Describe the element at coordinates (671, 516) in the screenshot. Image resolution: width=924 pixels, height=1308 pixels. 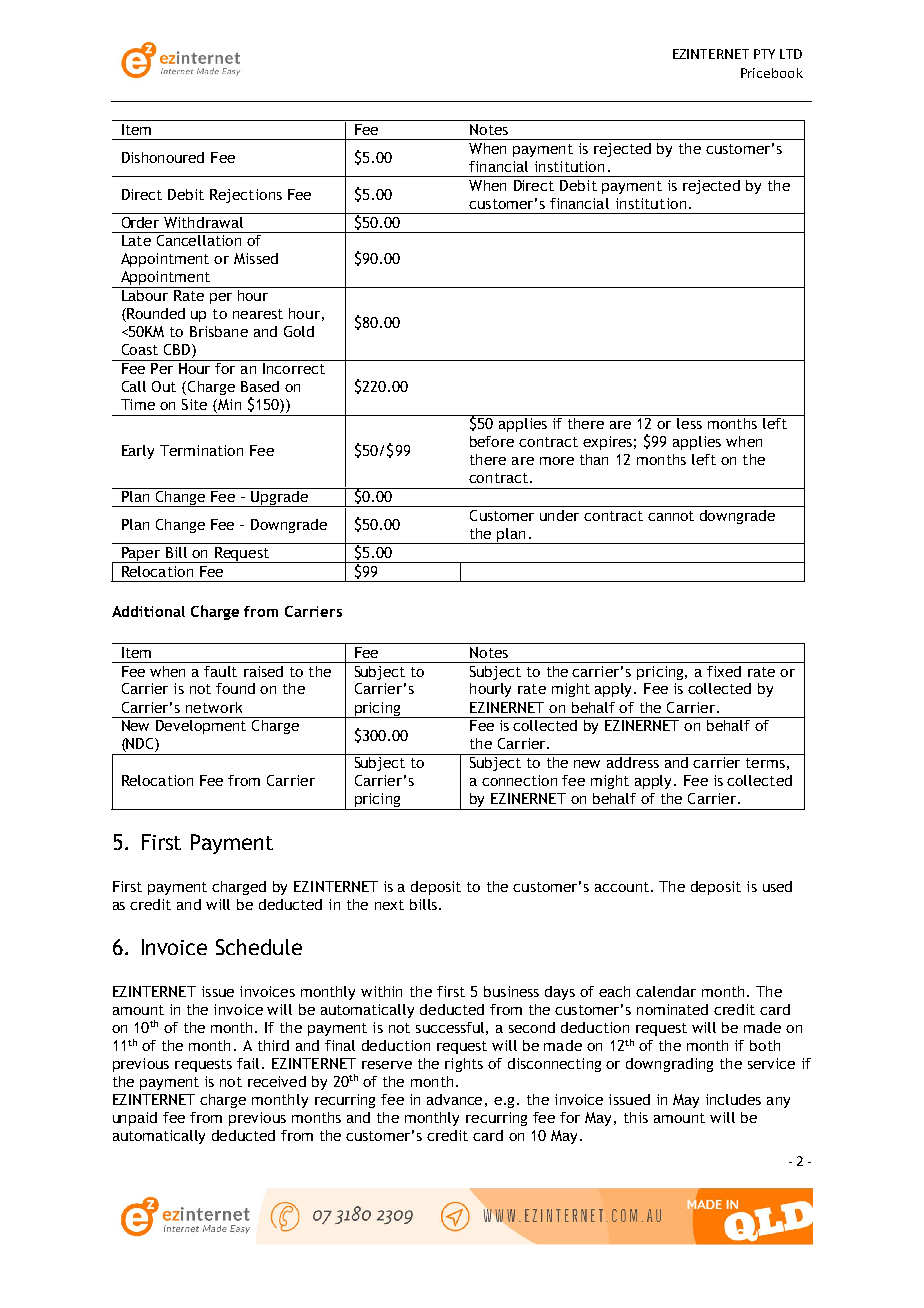
I see `cannot` at that location.
